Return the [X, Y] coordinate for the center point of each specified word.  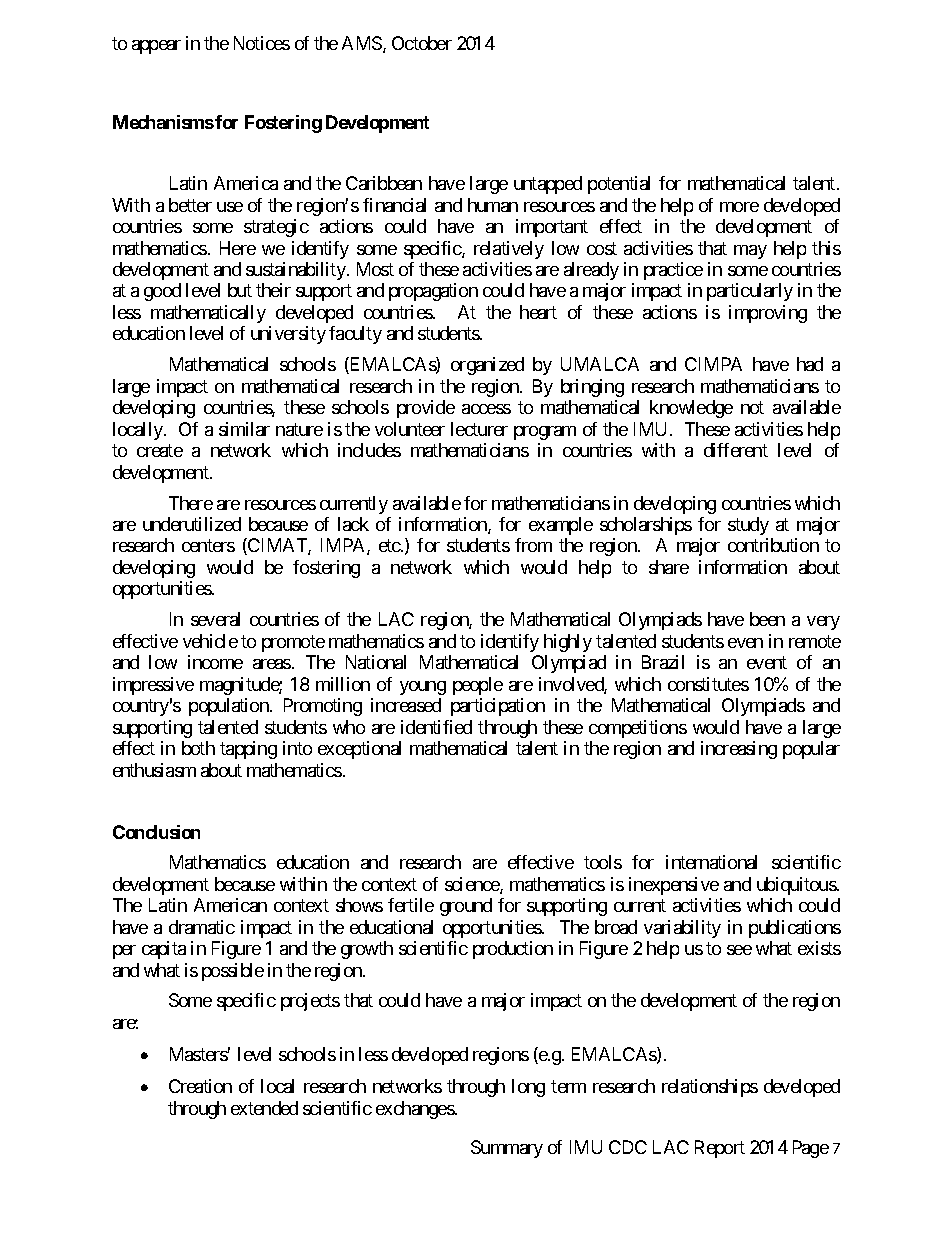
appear [156, 47]
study [748, 526]
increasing [739, 750]
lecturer [479, 429]
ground [466, 907]
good [162, 292]
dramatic [202, 927]
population [230, 707]
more [739, 207]
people [478, 686]
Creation [200, 1086]
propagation [433, 292]
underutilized [192, 524]
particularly [750, 292]
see [739, 950]
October [422, 43]
